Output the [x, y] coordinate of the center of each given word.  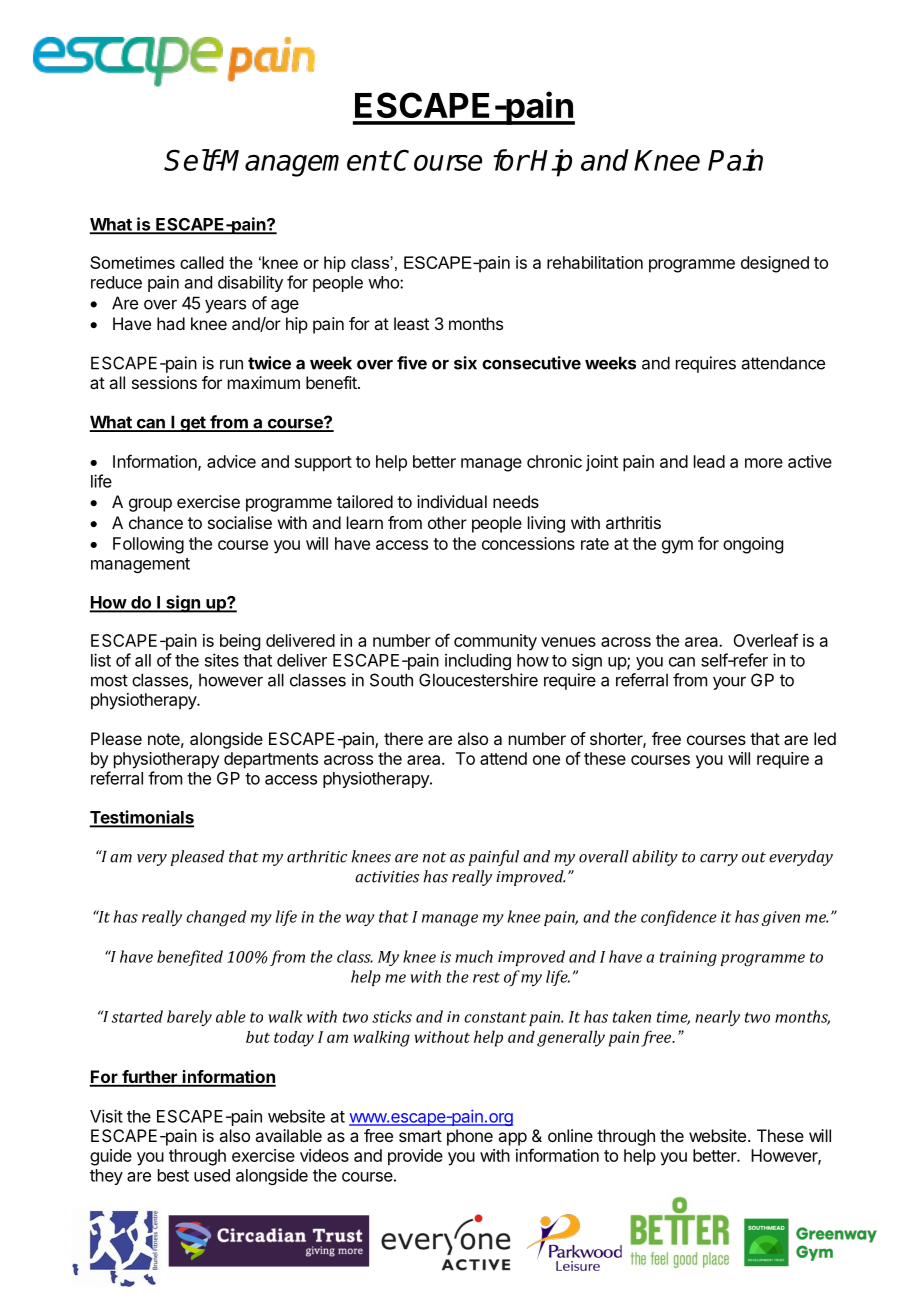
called [202, 262]
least [411, 323]
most [109, 680]
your [729, 683]
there [403, 738]
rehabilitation [595, 262]
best [173, 1175]
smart [420, 1136]
